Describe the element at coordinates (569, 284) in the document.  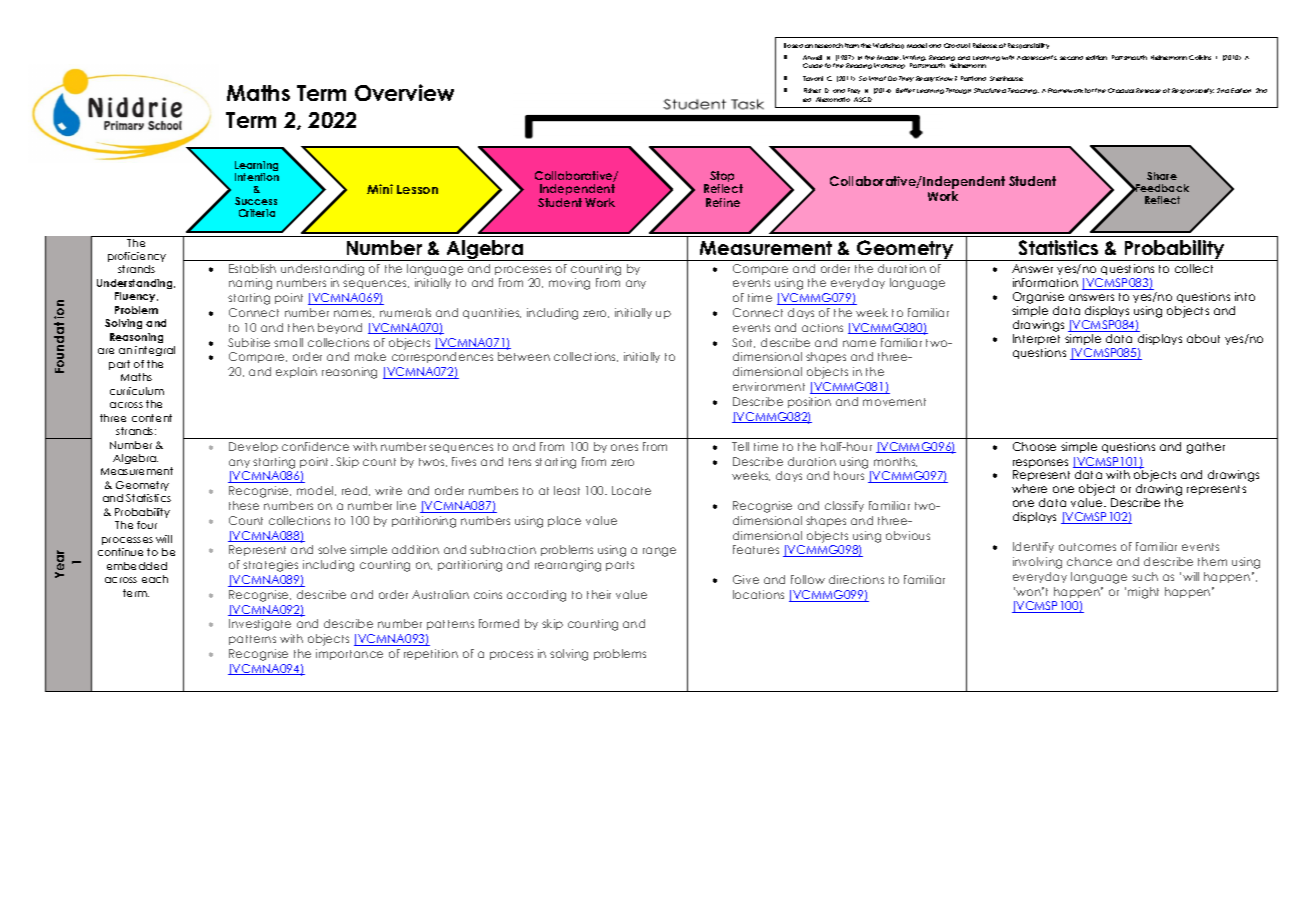
I see `moving` at that location.
